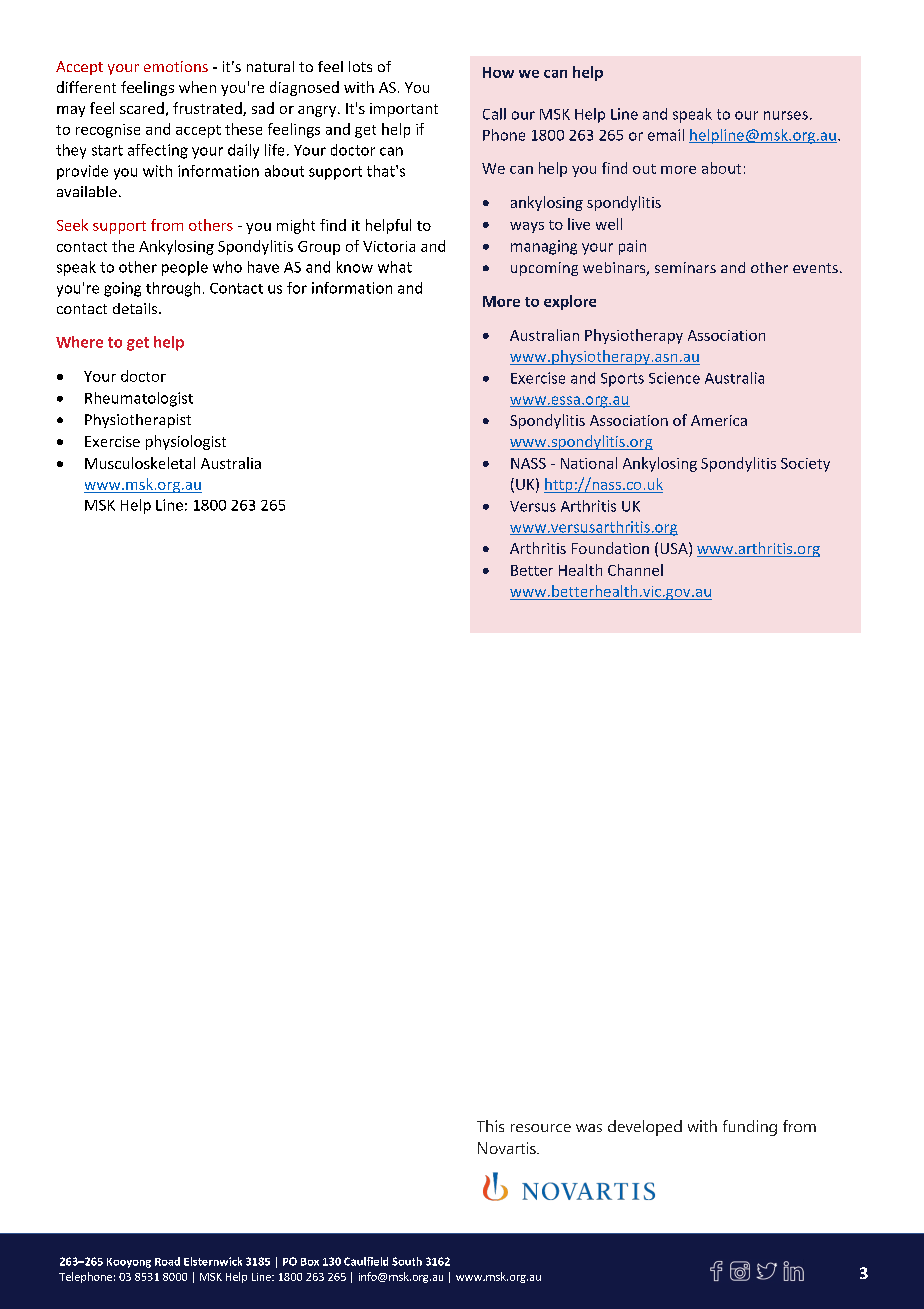 The image size is (924, 1309). I want to click on funding, so click(750, 1128).
